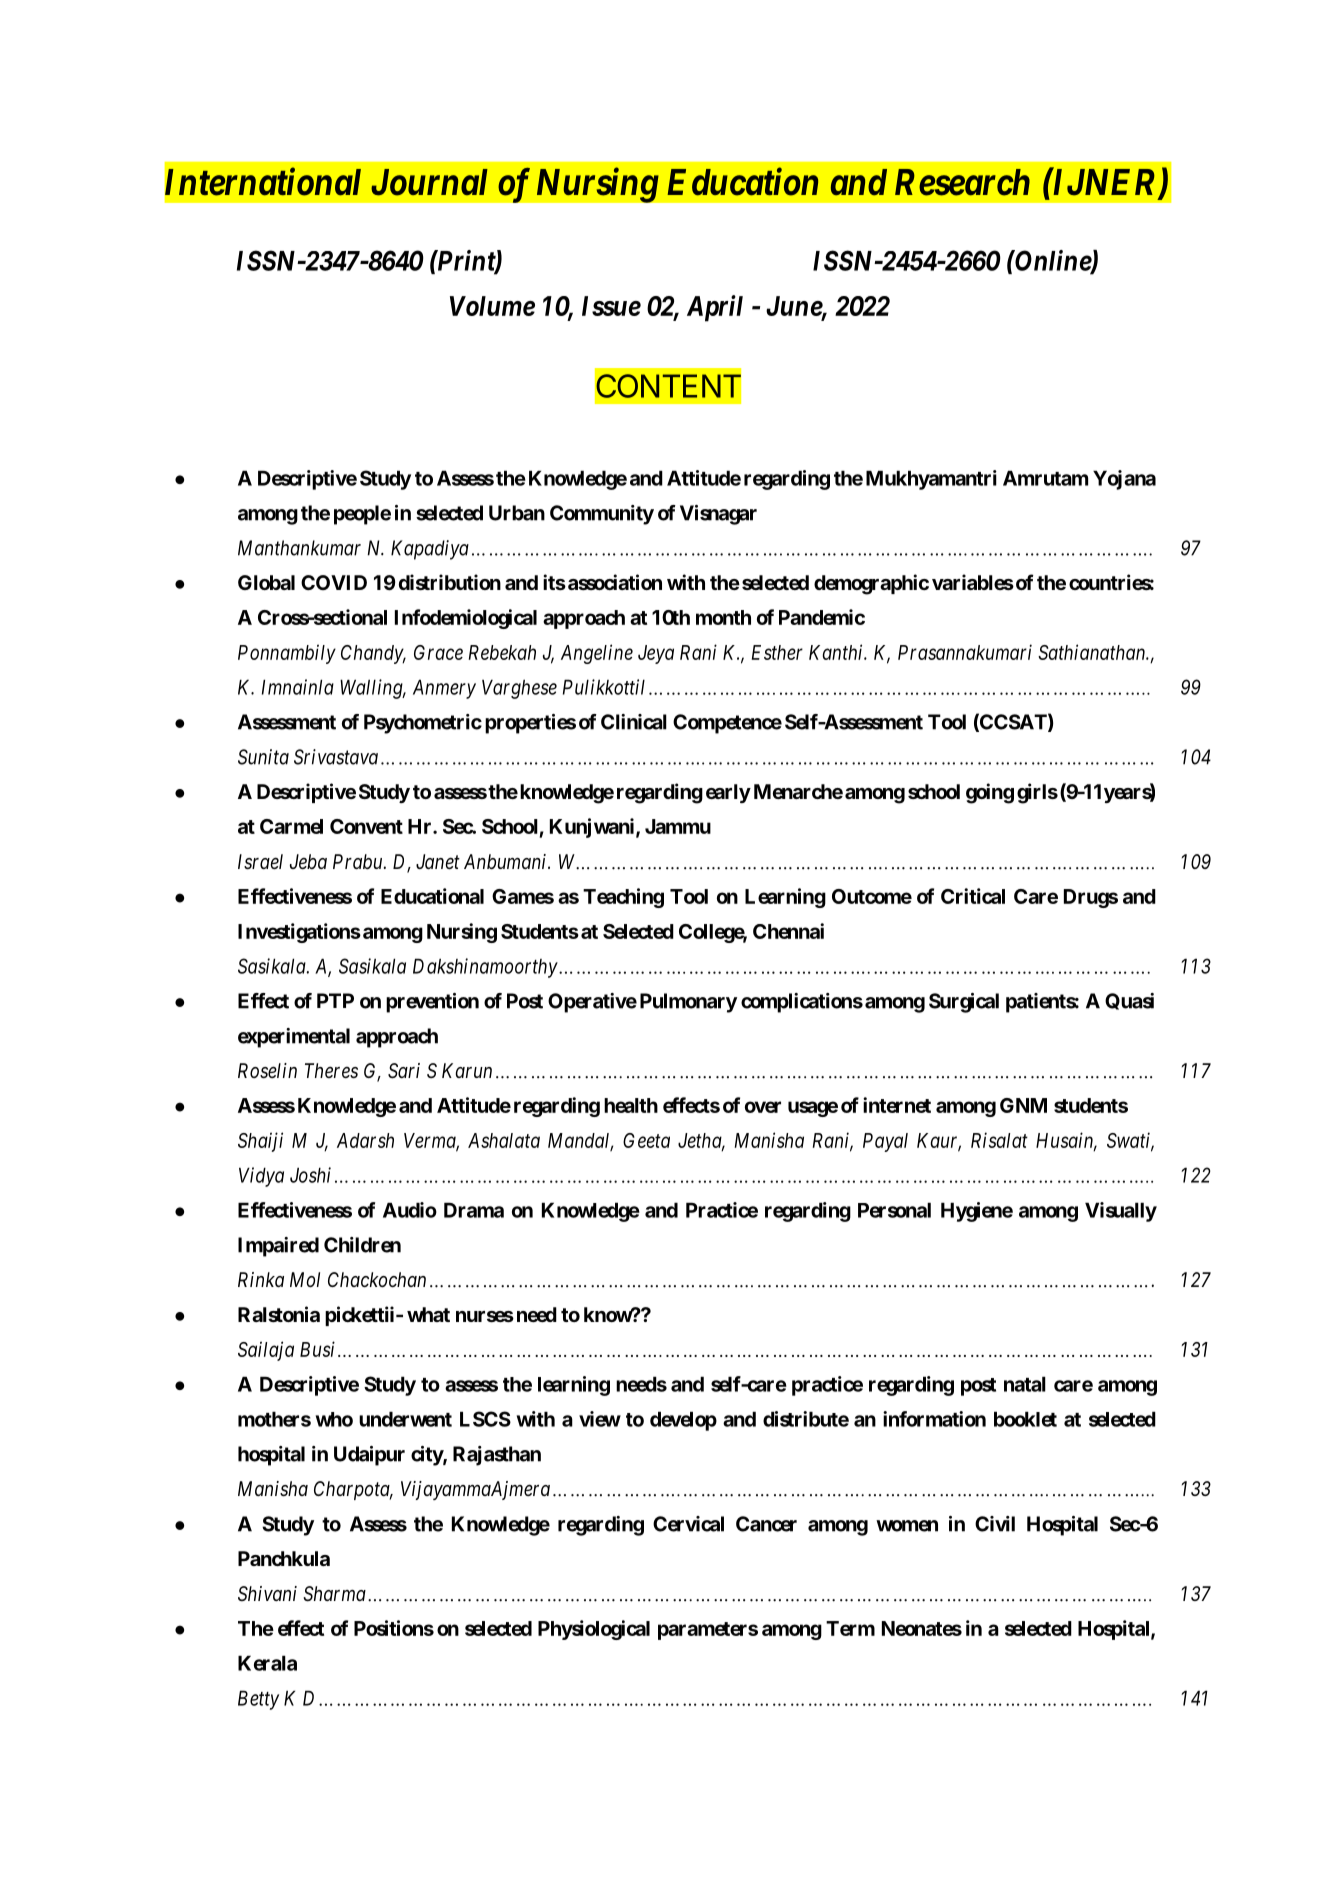  I want to click on Sharma, so click(334, 1594).
